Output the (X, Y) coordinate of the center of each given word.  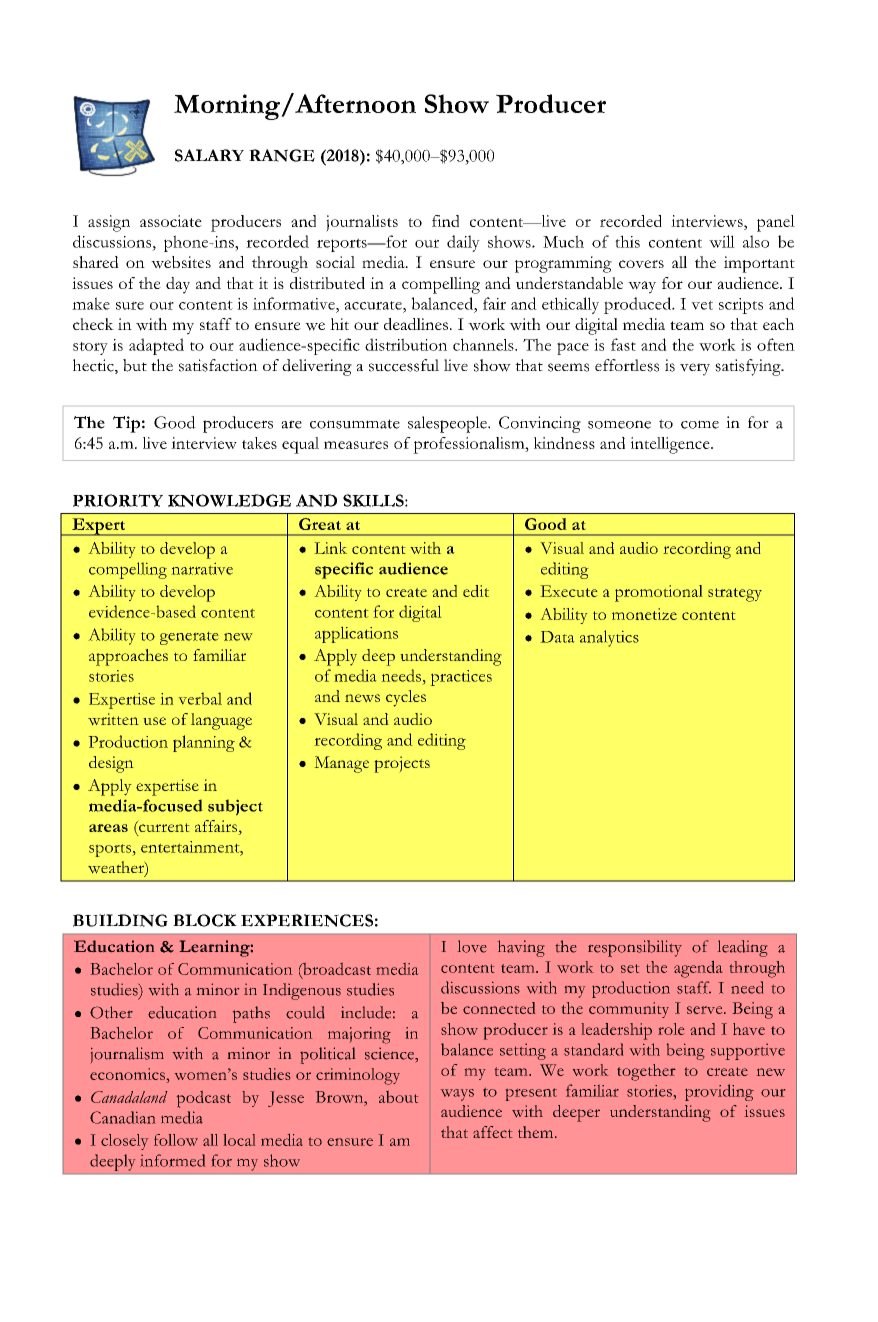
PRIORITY (118, 500)
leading (742, 948)
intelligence (671, 445)
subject (235, 807)
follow (176, 1140)
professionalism (470, 445)
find (445, 221)
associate (171, 221)
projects (402, 764)
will (722, 241)
